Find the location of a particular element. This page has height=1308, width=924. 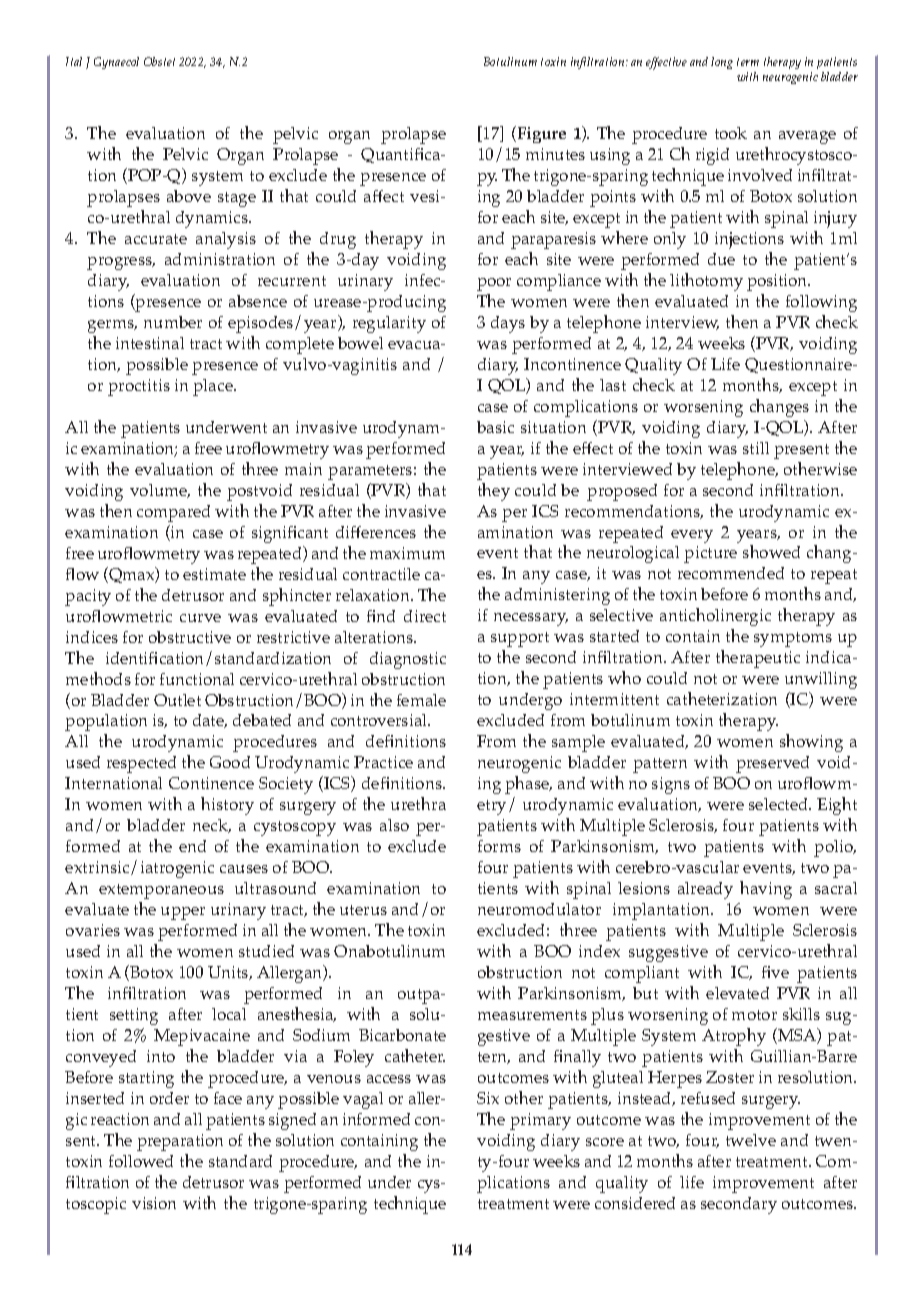

basic is located at coordinates (495, 427).
